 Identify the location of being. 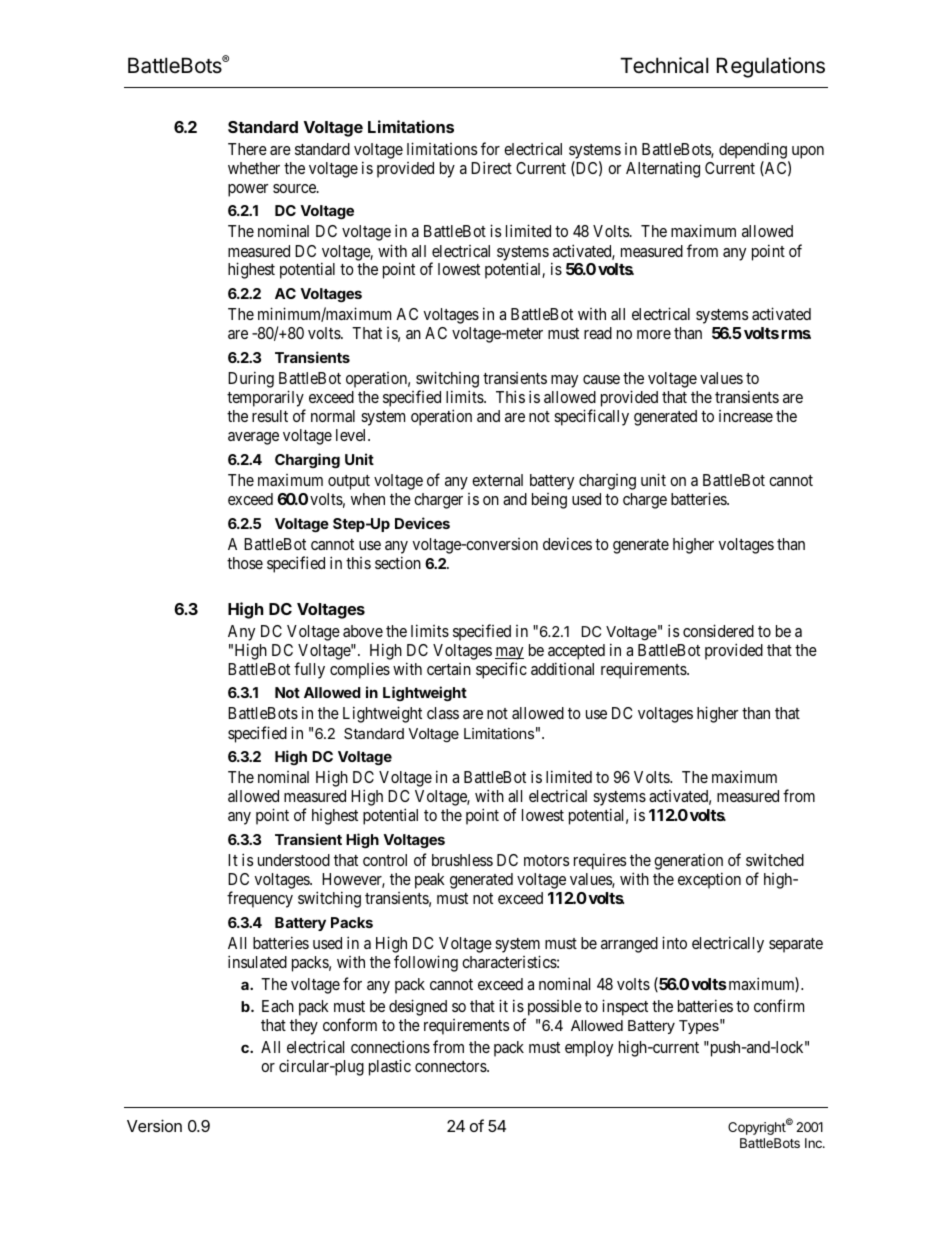
(549, 501).
